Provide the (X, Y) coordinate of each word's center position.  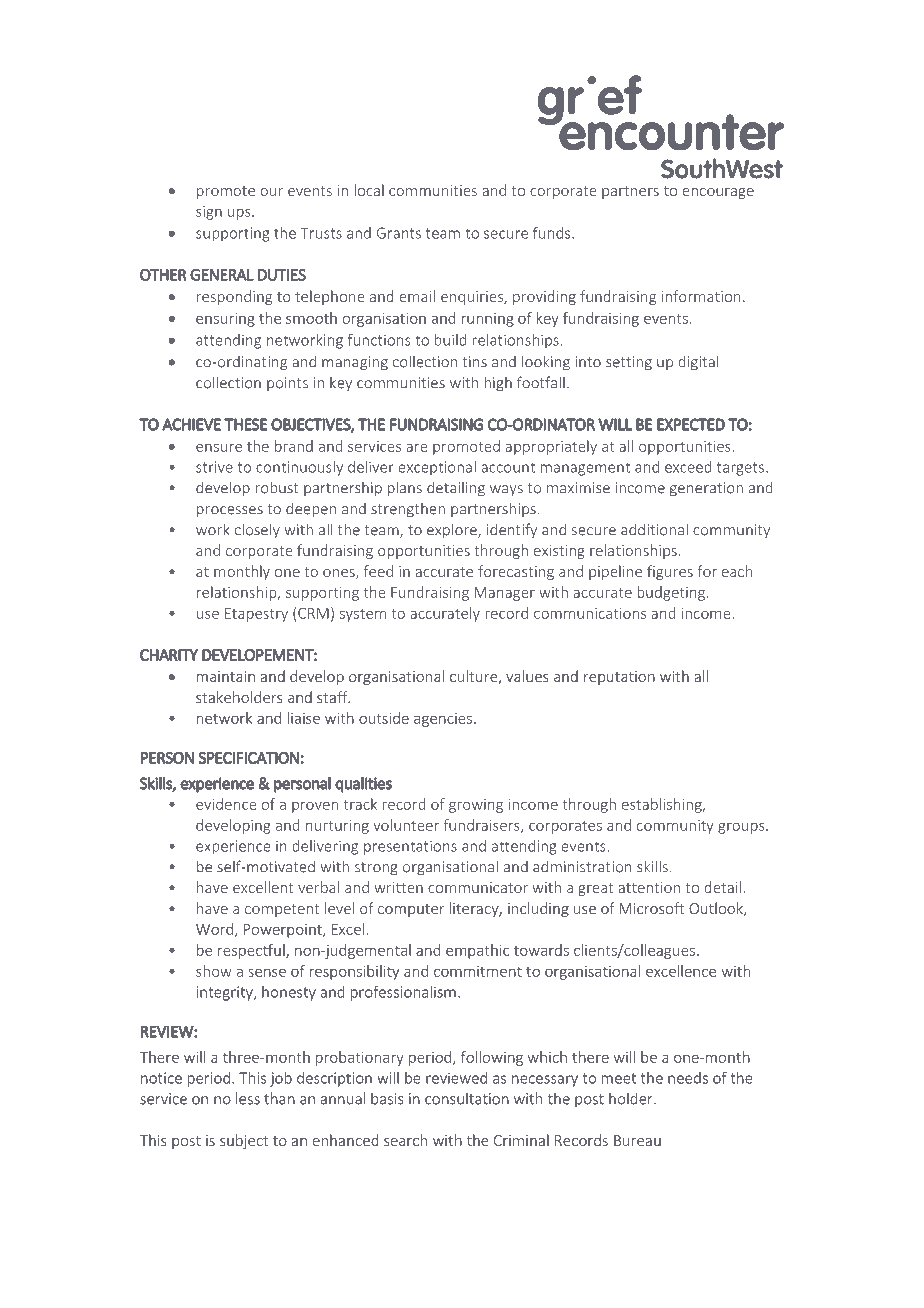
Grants (399, 233)
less (248, 1098)
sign (209, 213)
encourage (718, 193)
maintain (226, 676)
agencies (443, 720)
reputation (619, 678)
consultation (467, 1098)
